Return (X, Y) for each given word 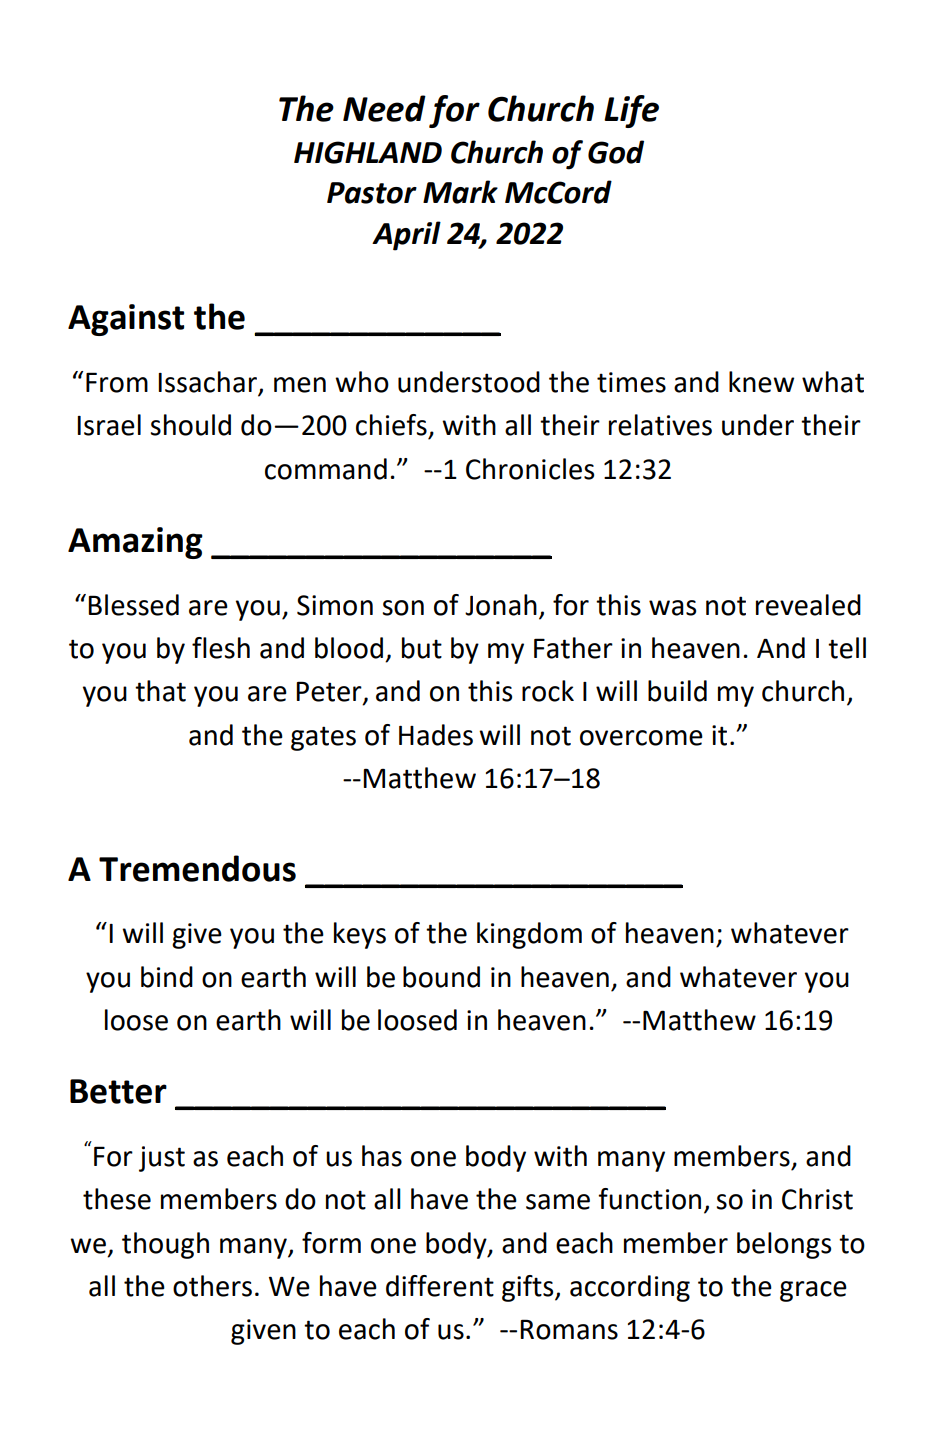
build (677, 691)
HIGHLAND (368, 152)
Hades (436, 735)
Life (631, 111)
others (212, 1286)
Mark (460, 192)
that (160, 691)
